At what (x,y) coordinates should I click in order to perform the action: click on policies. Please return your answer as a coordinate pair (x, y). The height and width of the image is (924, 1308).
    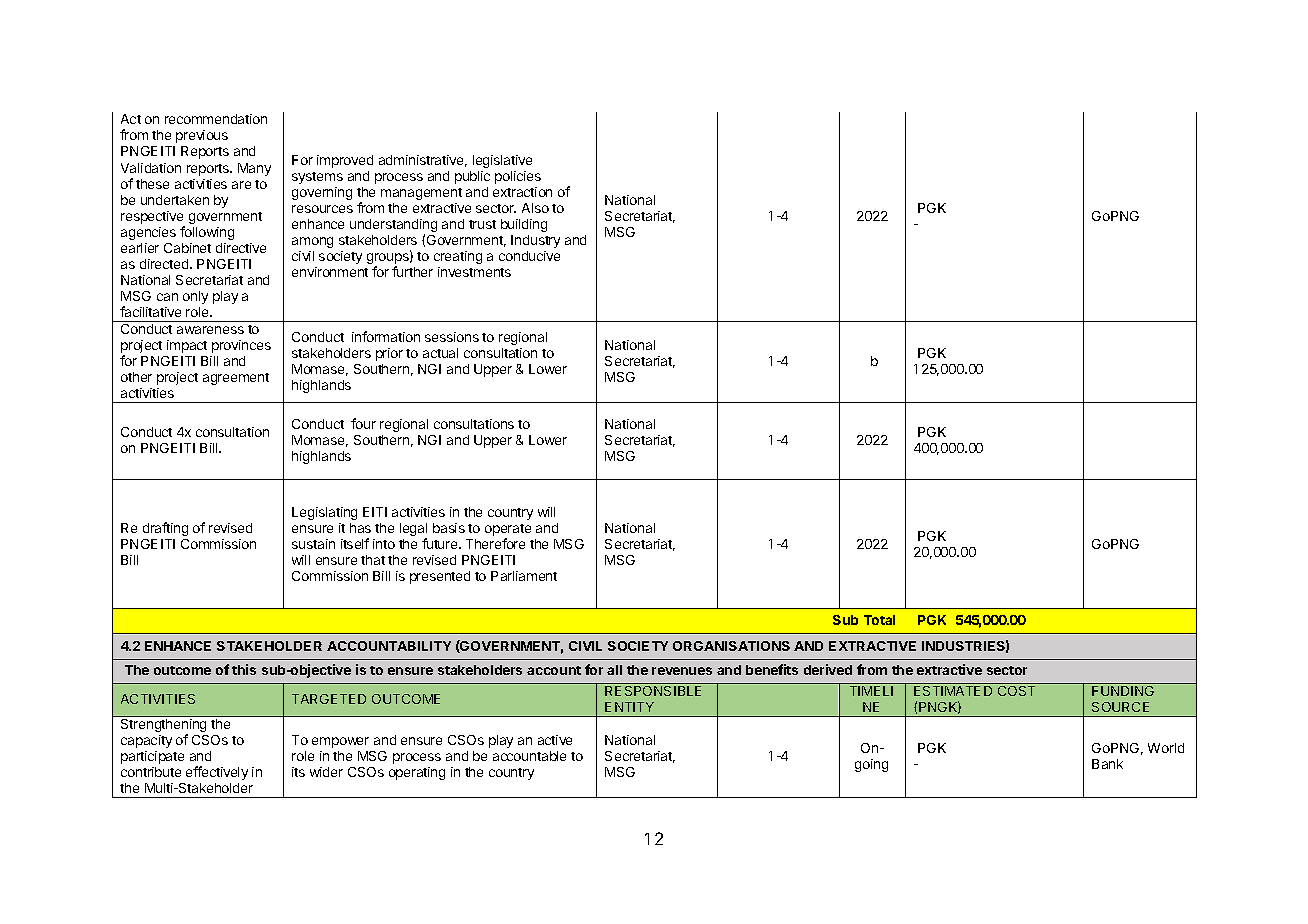
    Looking at the image, I should click on (518, 177).
